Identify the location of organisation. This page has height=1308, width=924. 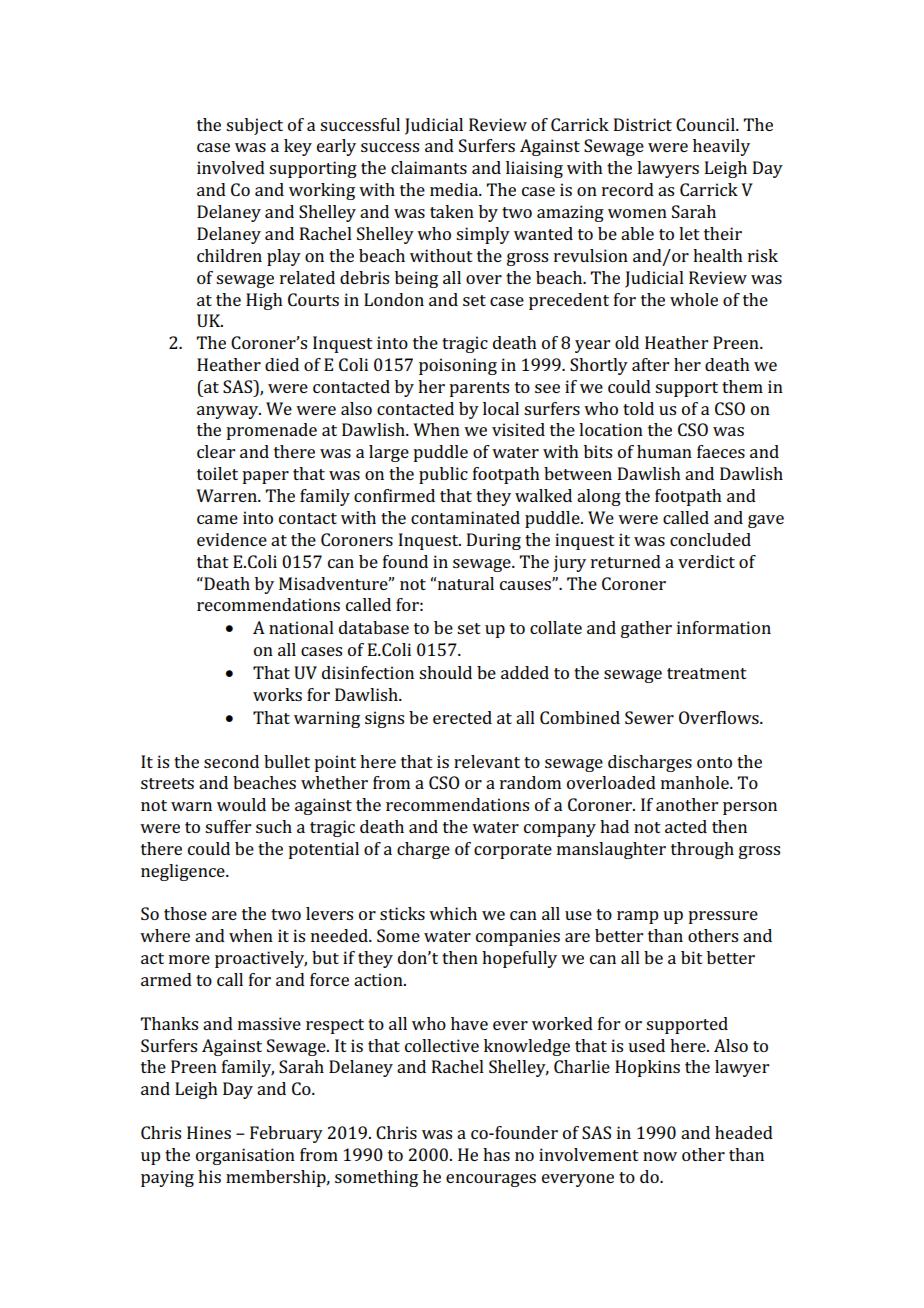
(245, 1156).
